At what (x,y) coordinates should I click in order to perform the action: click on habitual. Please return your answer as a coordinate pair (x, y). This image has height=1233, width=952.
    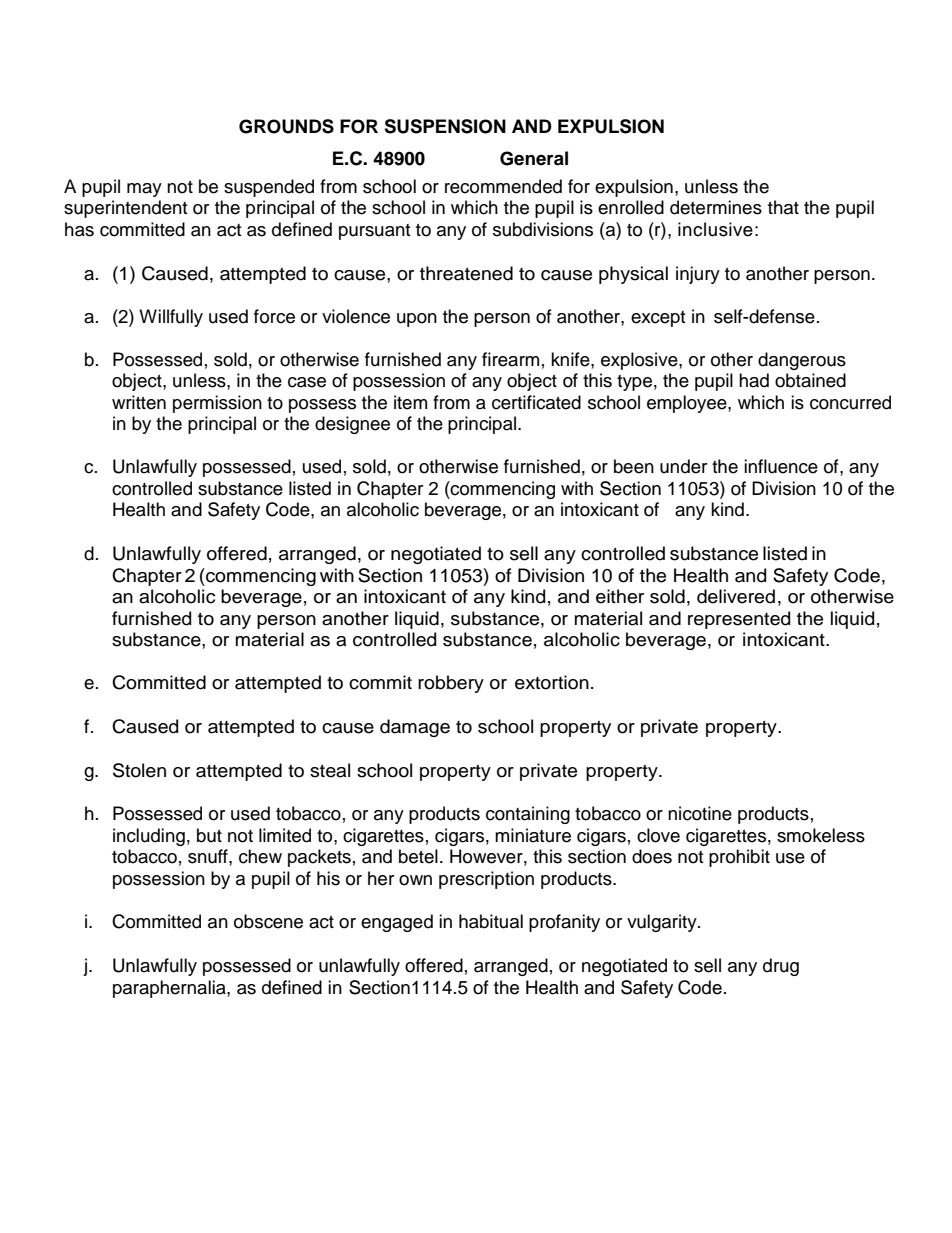
    Looking at the image, I should click on (491, 921).
